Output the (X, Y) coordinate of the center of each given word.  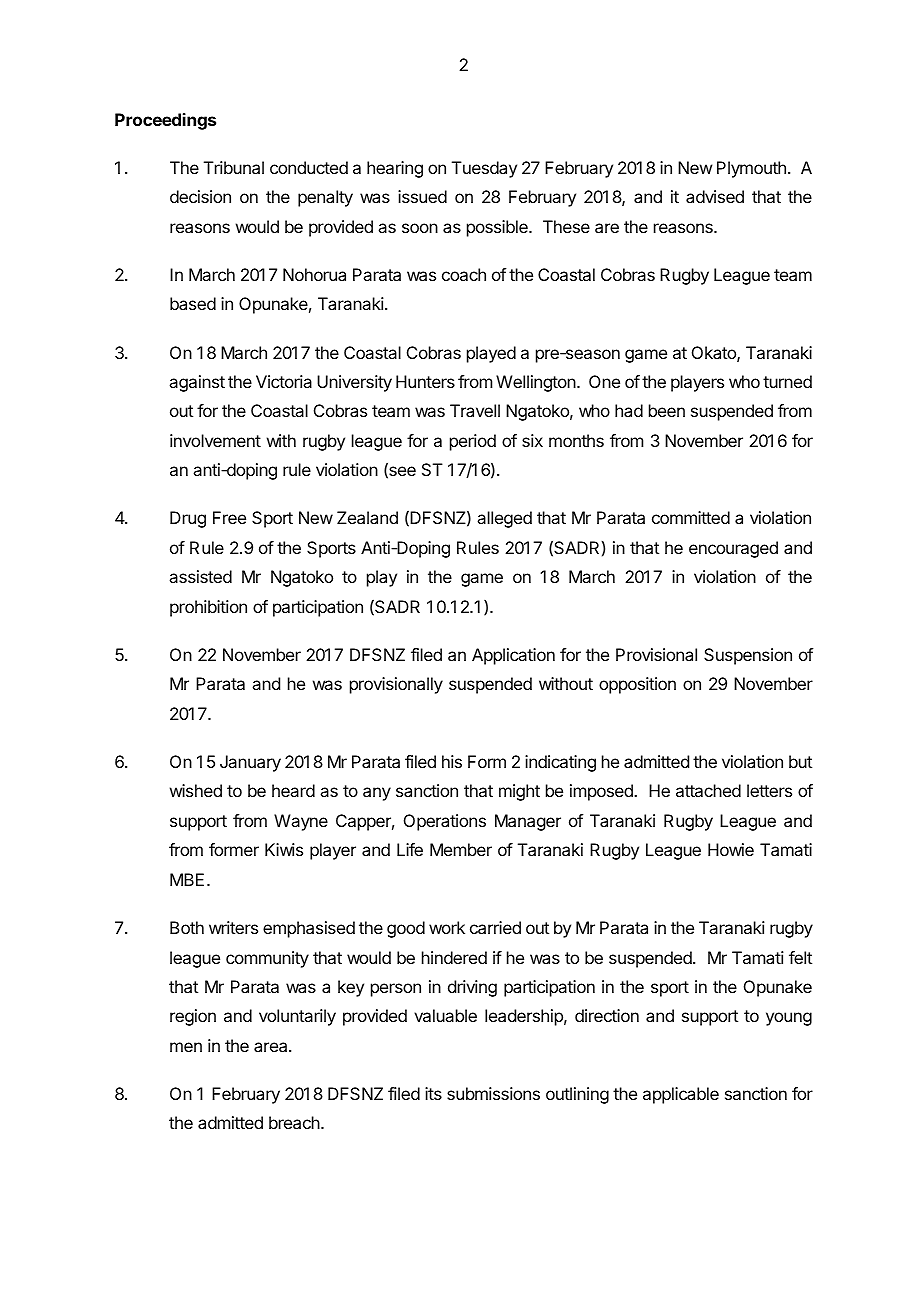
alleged (504, 519)
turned (787, 381)
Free (229, 517)
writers (233, 927)
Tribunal (234, 167)
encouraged (733, 549)
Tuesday (484, 169)
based (193, 303)
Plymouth (751, 169)
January (250, 763)
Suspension (748, 656)
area (272, 1047)
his (452, 761)
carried (495, 927)
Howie (731, 849)
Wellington (537, 383)
